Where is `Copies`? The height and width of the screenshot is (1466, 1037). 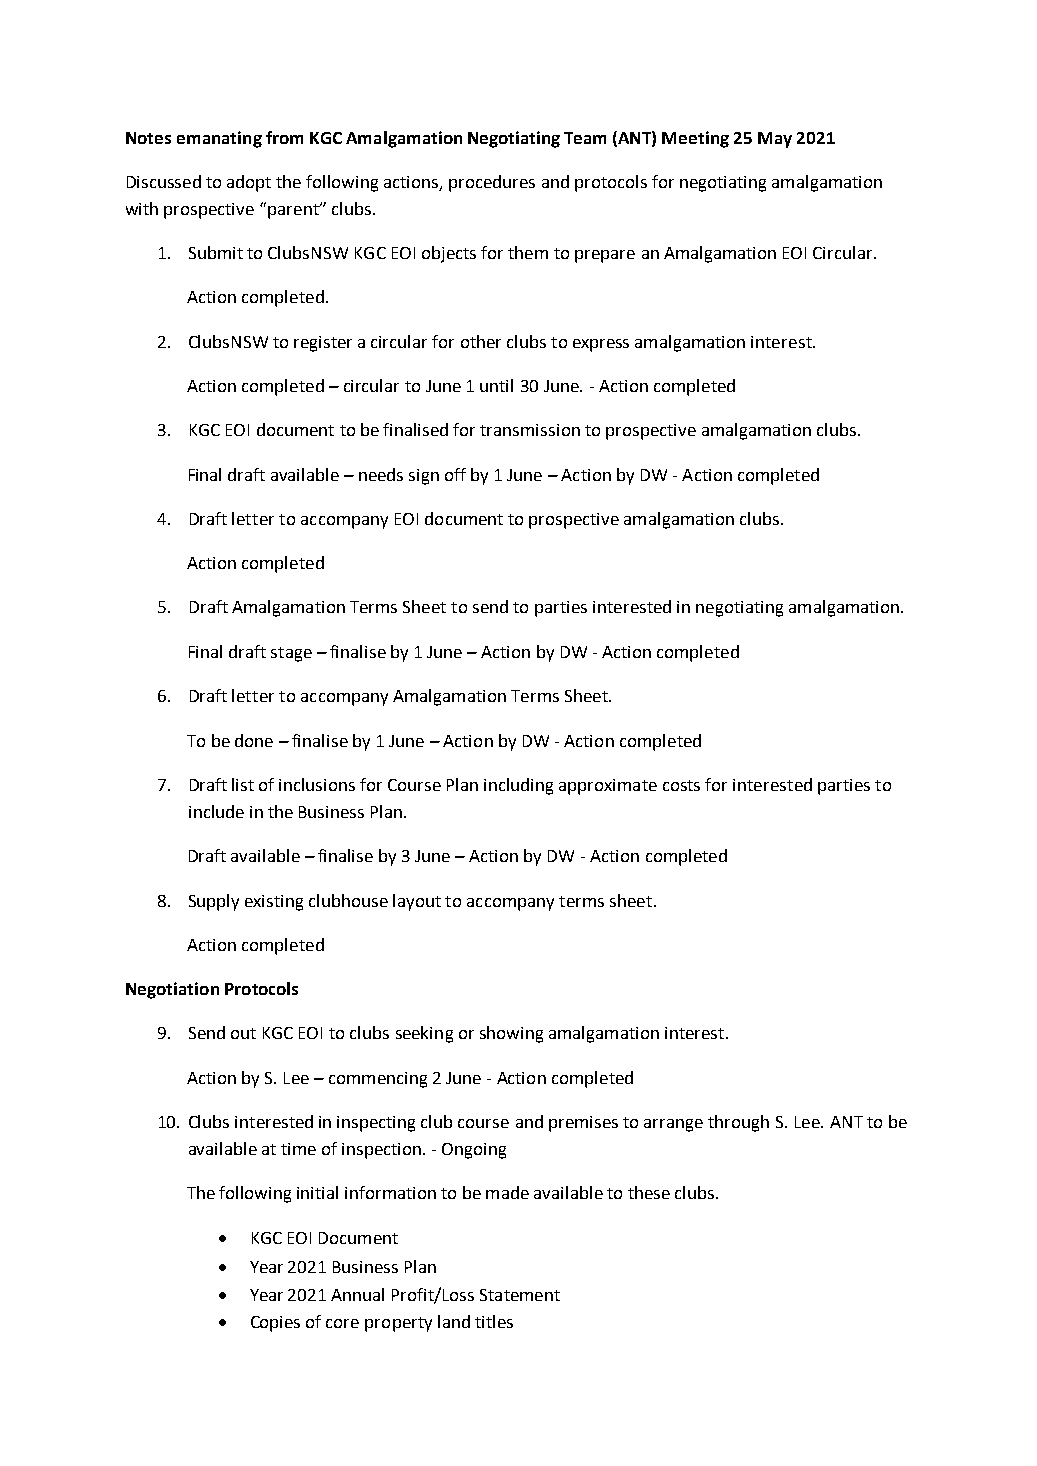
Copies is located at coordinates (275, 1324).
